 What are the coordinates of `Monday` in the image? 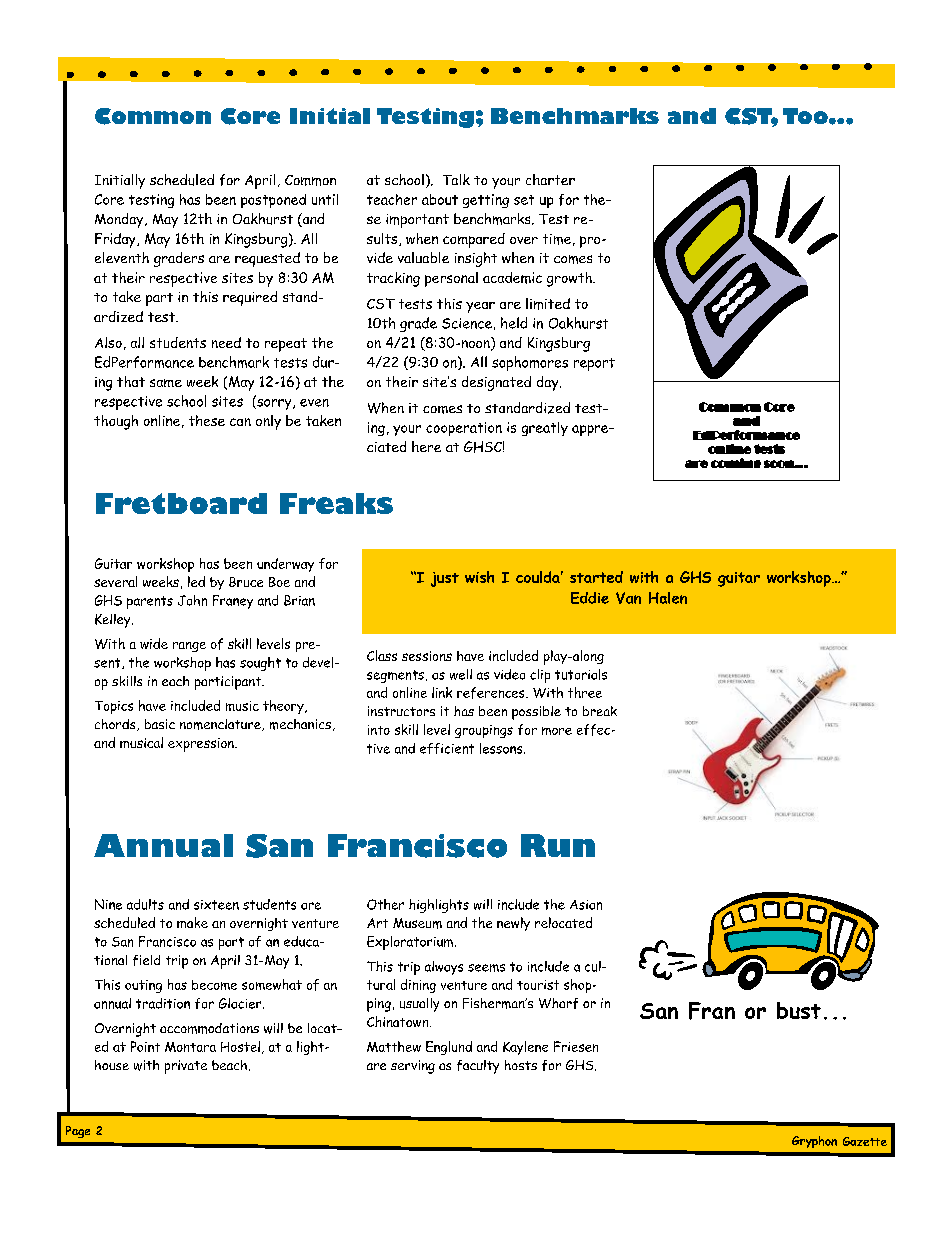 It's located at (120, 220).
